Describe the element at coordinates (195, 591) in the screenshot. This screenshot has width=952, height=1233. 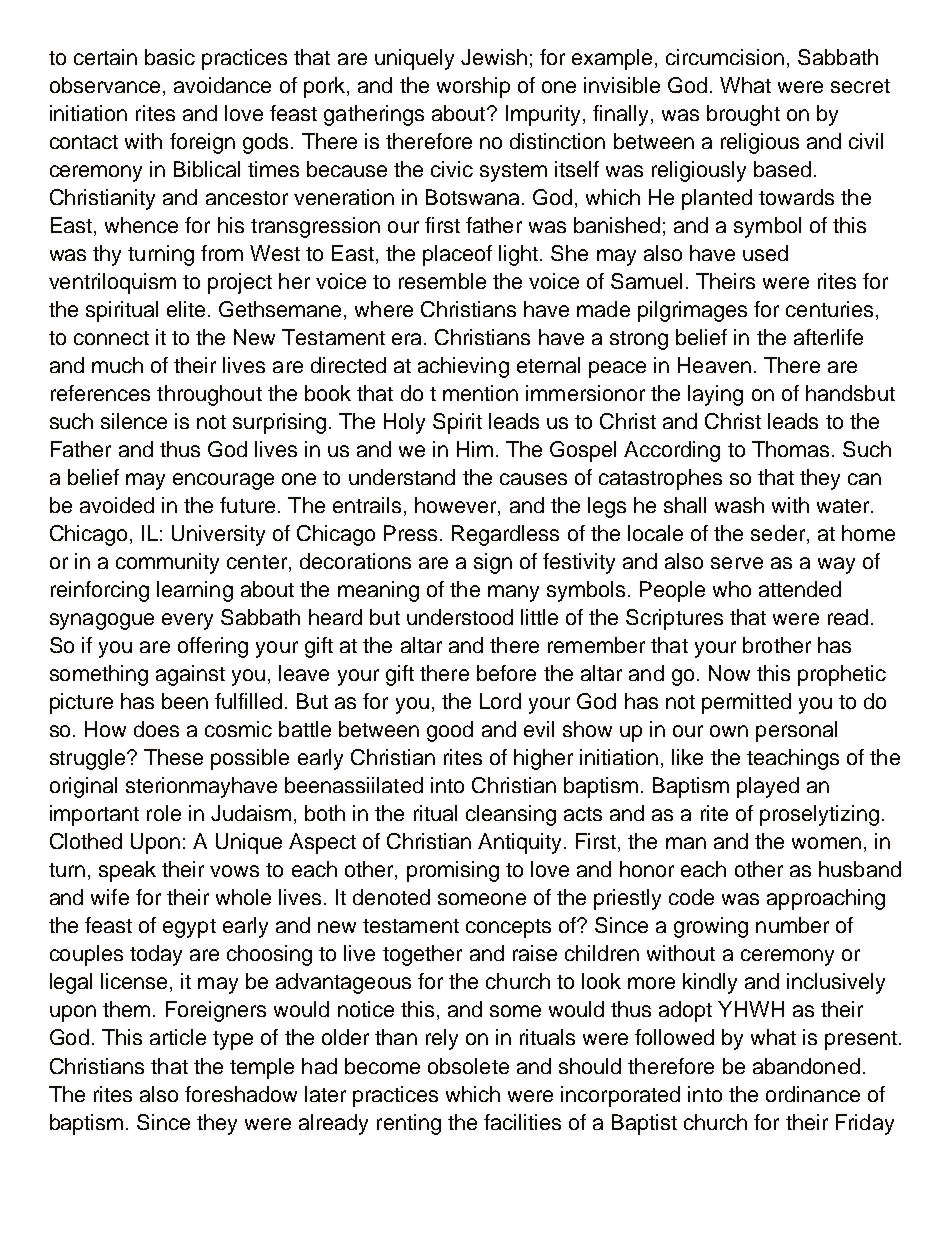
I see `learning` at that location.
